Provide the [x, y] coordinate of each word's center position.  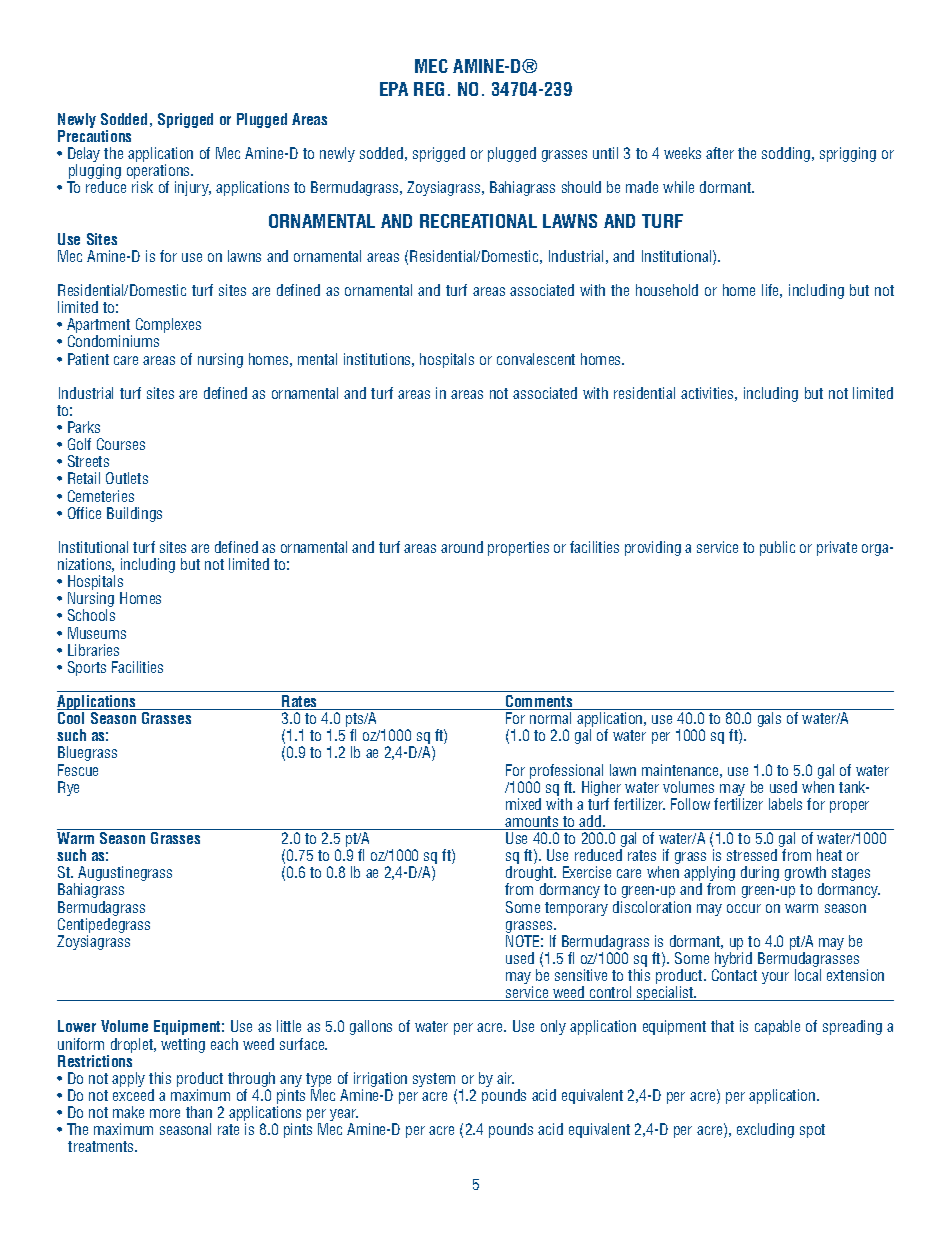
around [462, 547]
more [165, 1113]
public [777, 548]
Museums [97, 633]
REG [429, 89]
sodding [786, 154]
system [435, 1081]
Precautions [94, 136]
